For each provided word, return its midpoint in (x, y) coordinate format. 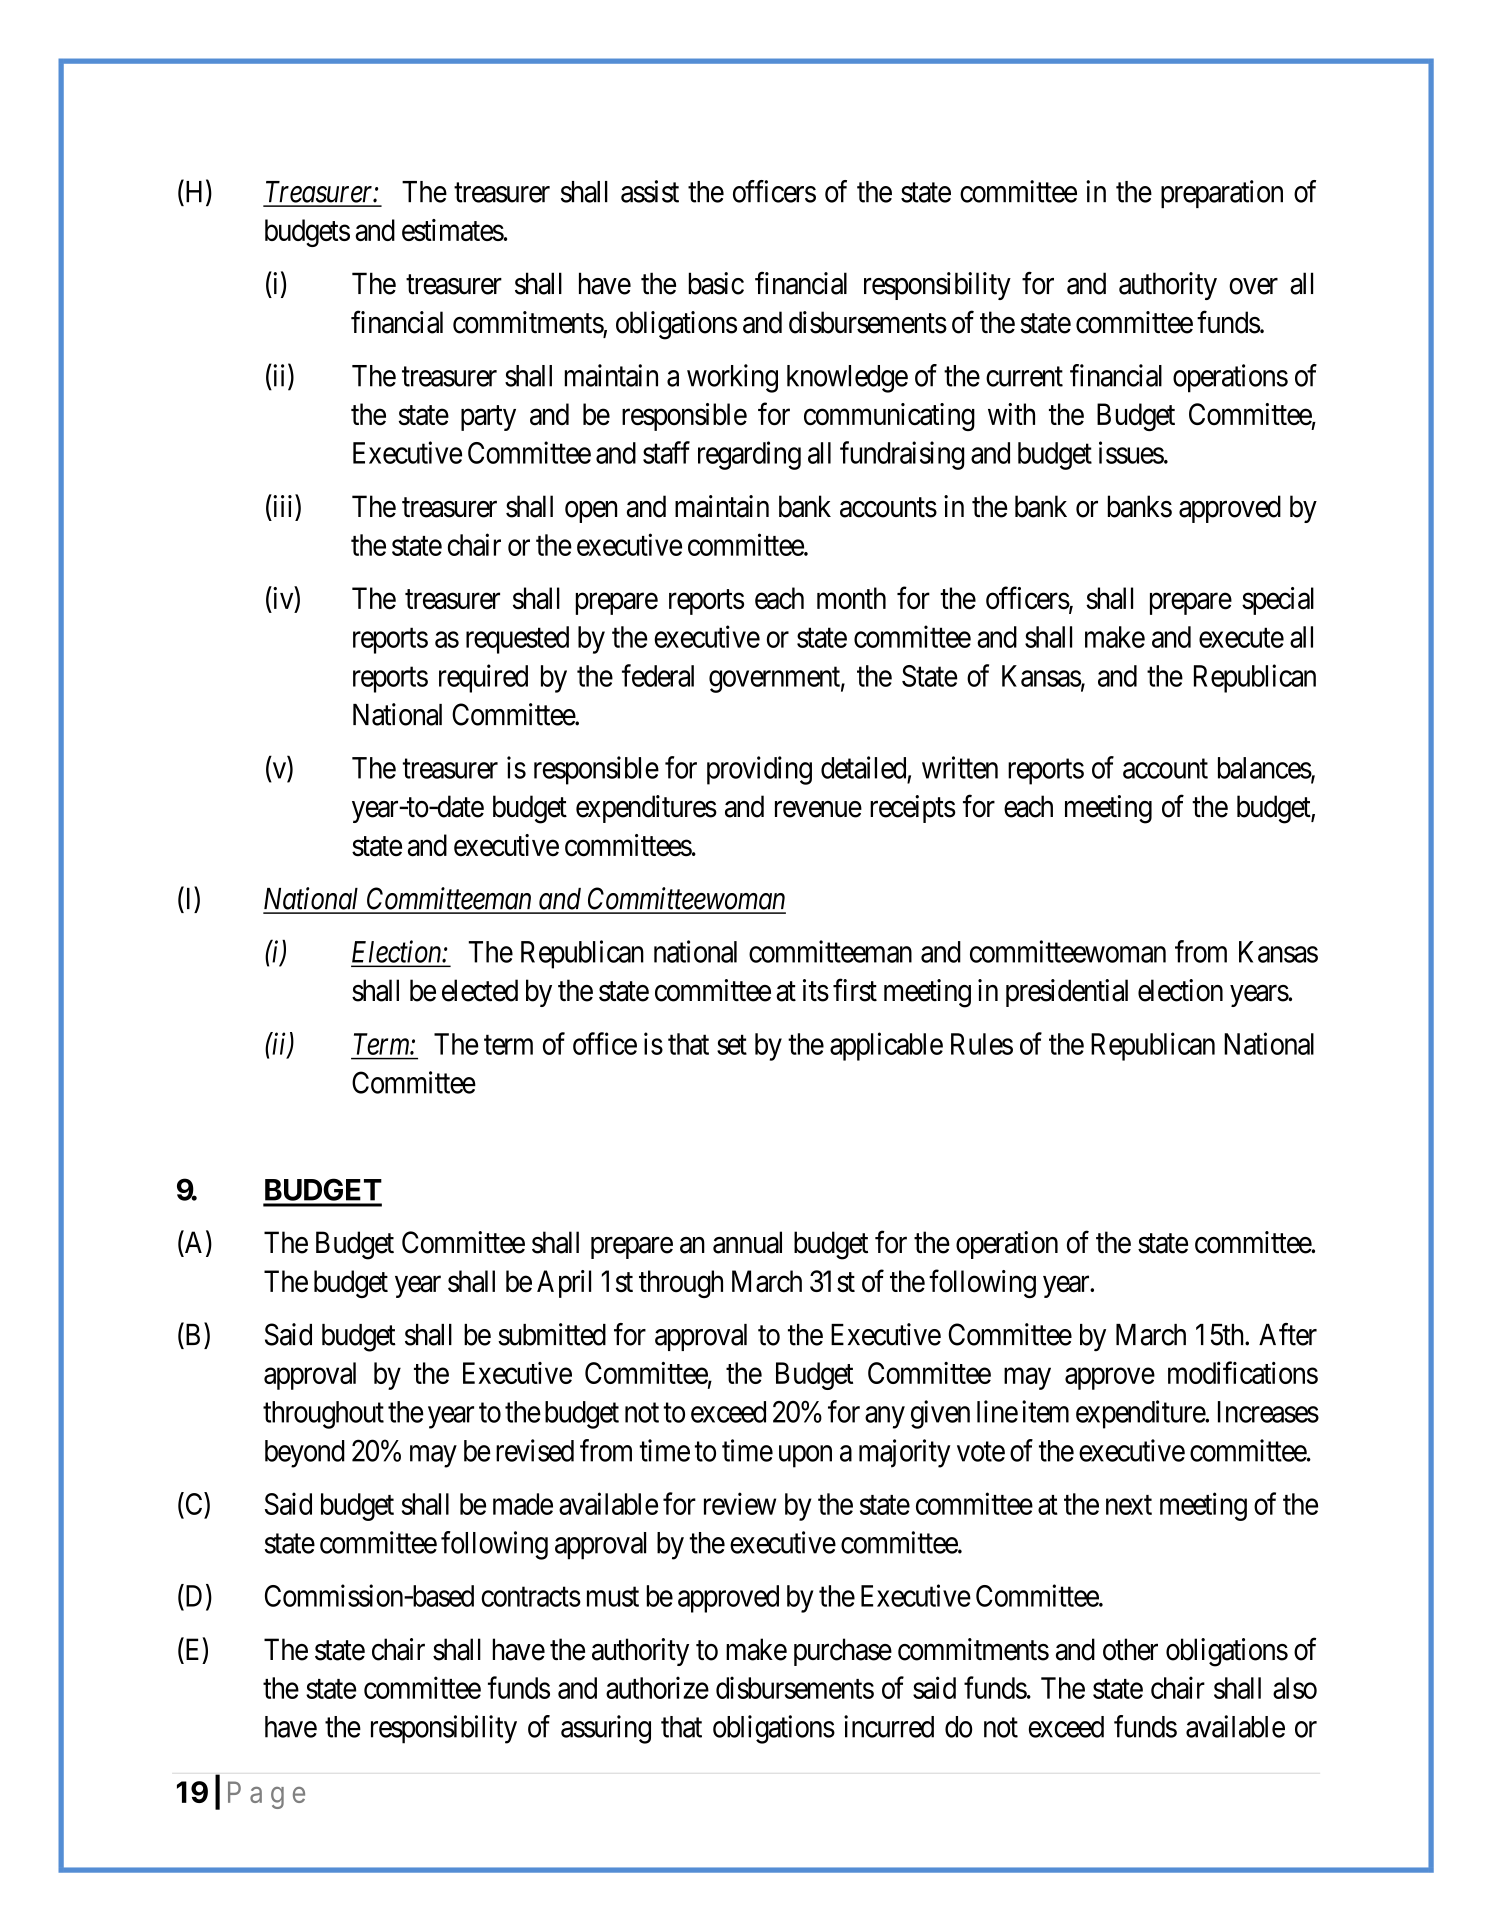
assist (650, 191)
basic (716, 283)
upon (805, 1456)
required (483, 678)
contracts (531, 1597)
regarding (749, 455)
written (960, 767)
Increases (1268, 1412)
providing (759, 770)
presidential (1067, 993)
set (732, 1045)
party (488, 418)
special (1278, 601)
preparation (1222, 194)
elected (480, 990)
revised (535, 1450)
